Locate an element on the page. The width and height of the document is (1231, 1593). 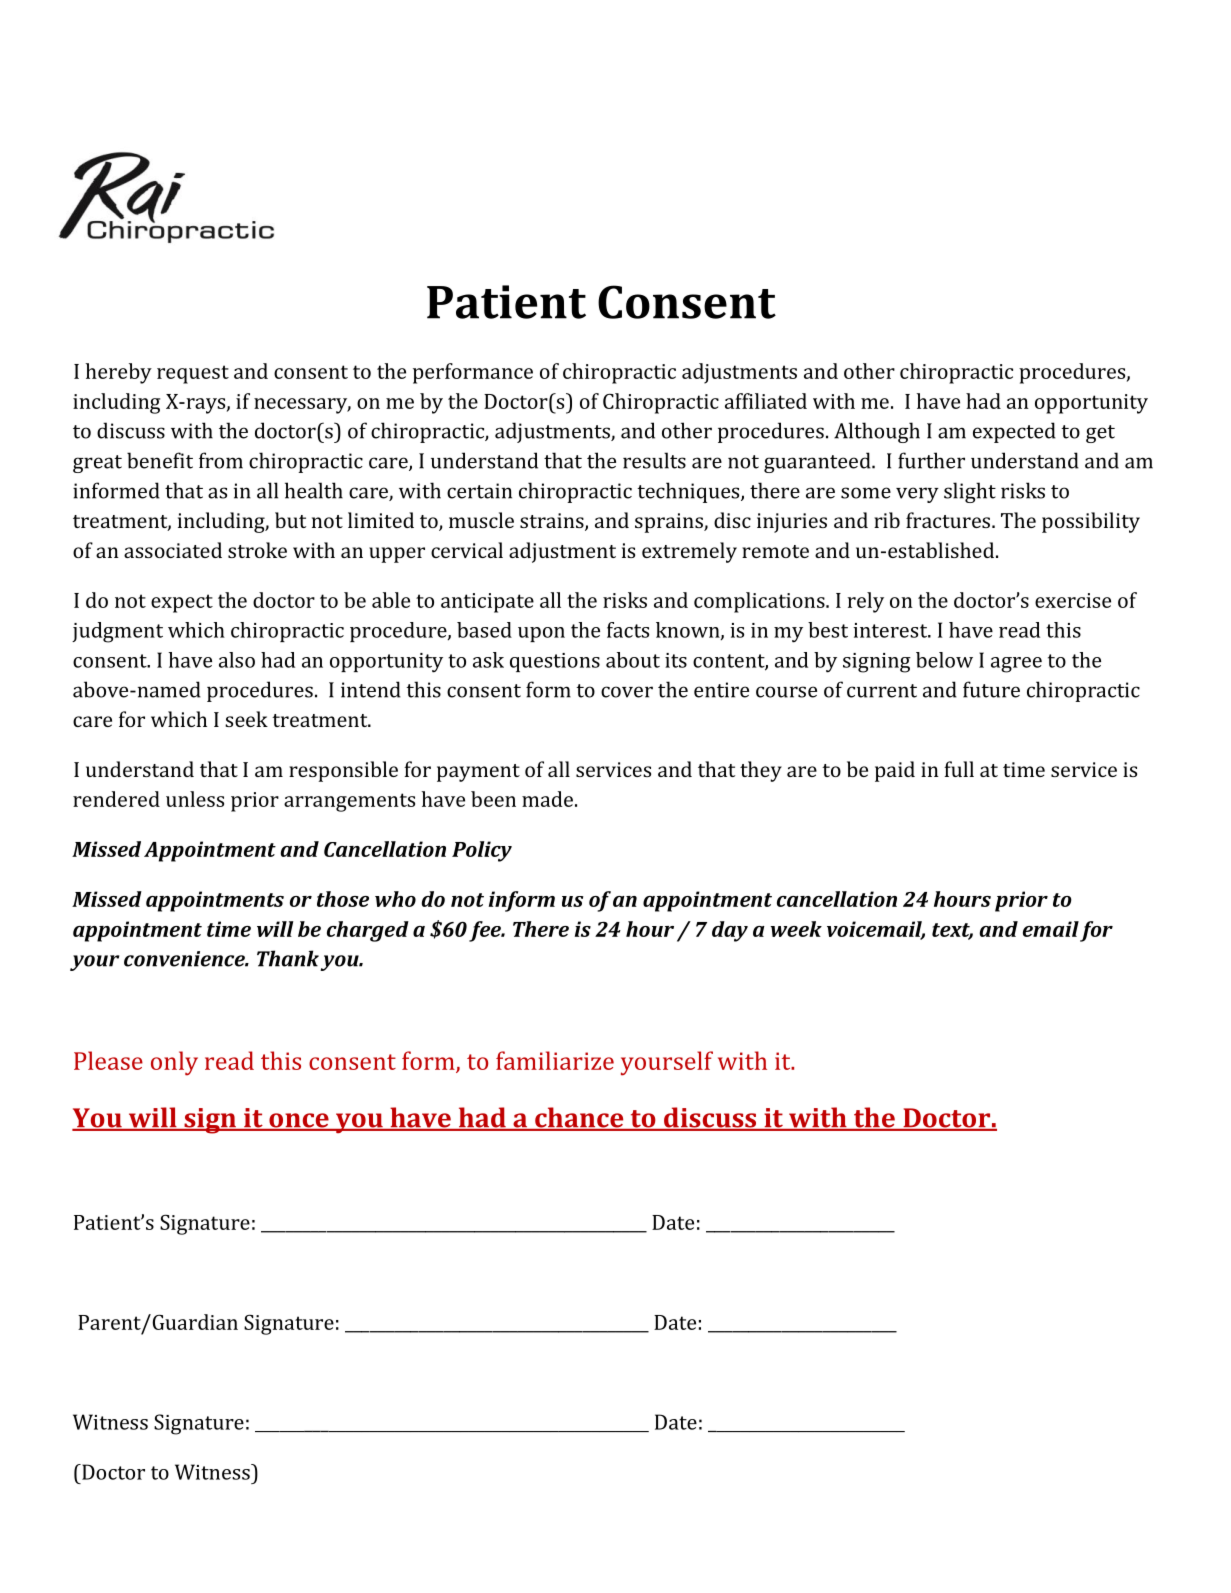
request is located at coordinates (193, 374).
